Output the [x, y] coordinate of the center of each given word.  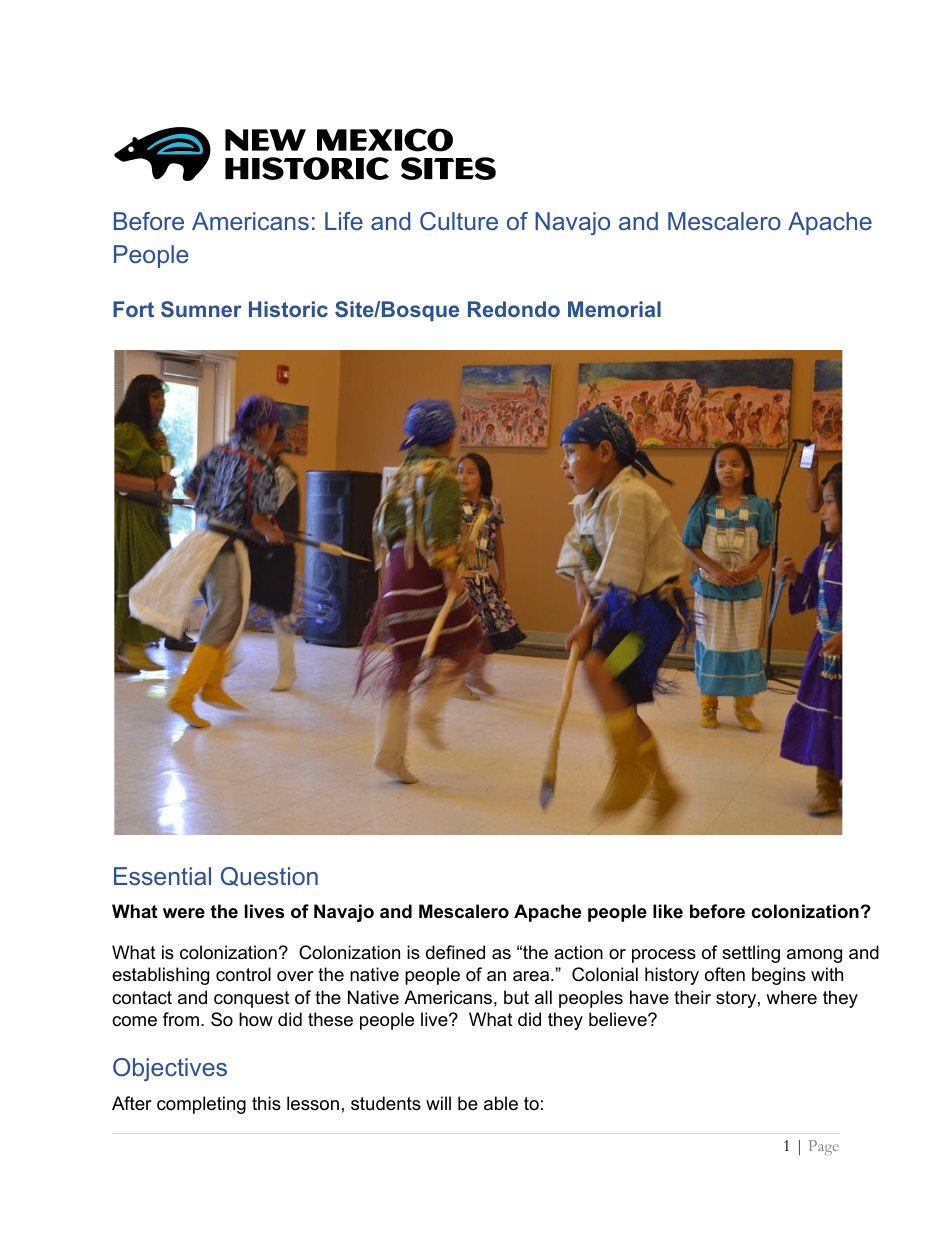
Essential [162, 876]
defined [455, 952]
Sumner [201, 309]
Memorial [614, 309]
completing [201, 1105]
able [501, 1103]
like [668, 911]
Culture [459, 221]
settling [751, 954]
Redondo [514, 309]
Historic [288, 309]
